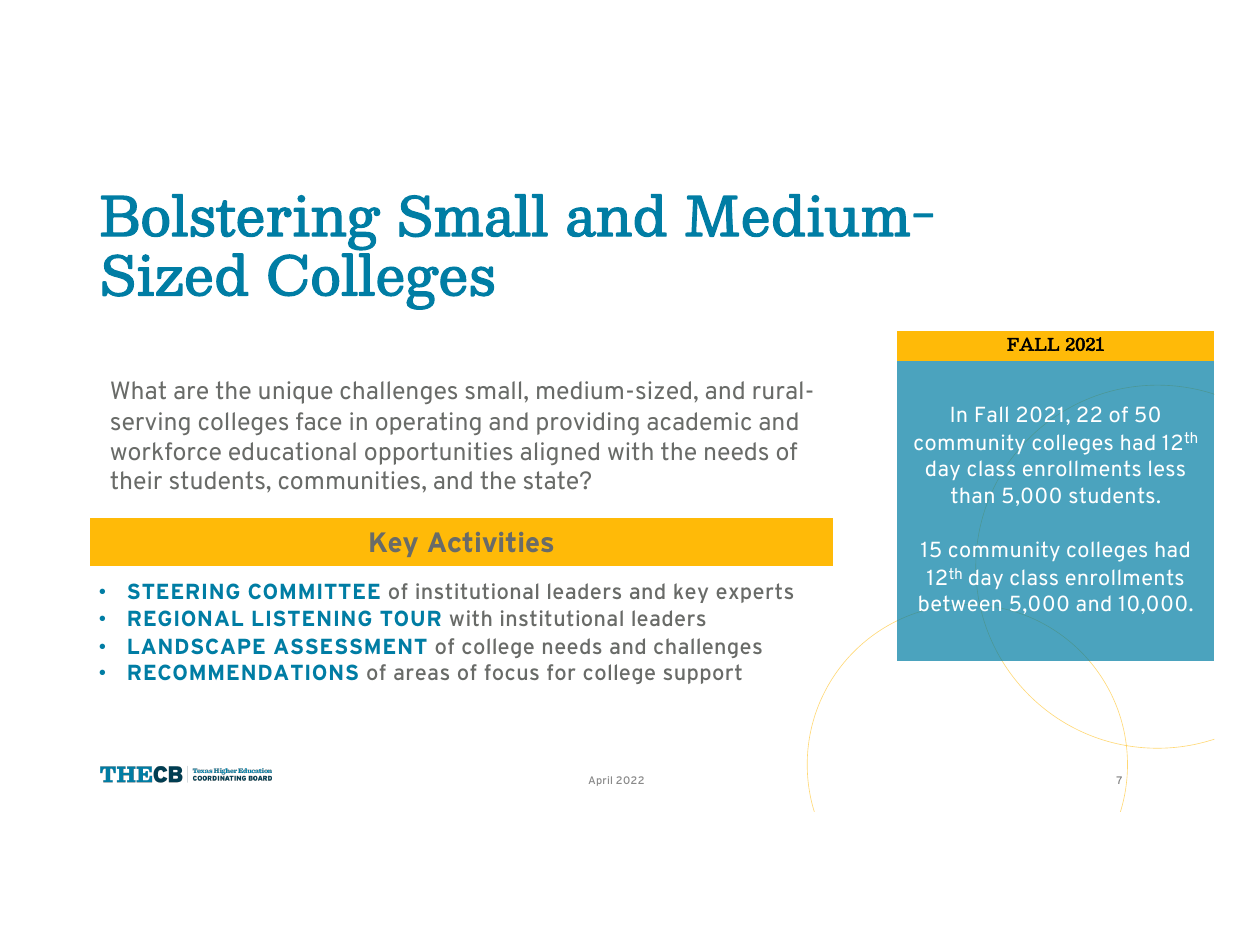 The width and height of the image is (1233, 952). Describe the element at coordinates (699, 421) in the image. I see `academic` at that location.
